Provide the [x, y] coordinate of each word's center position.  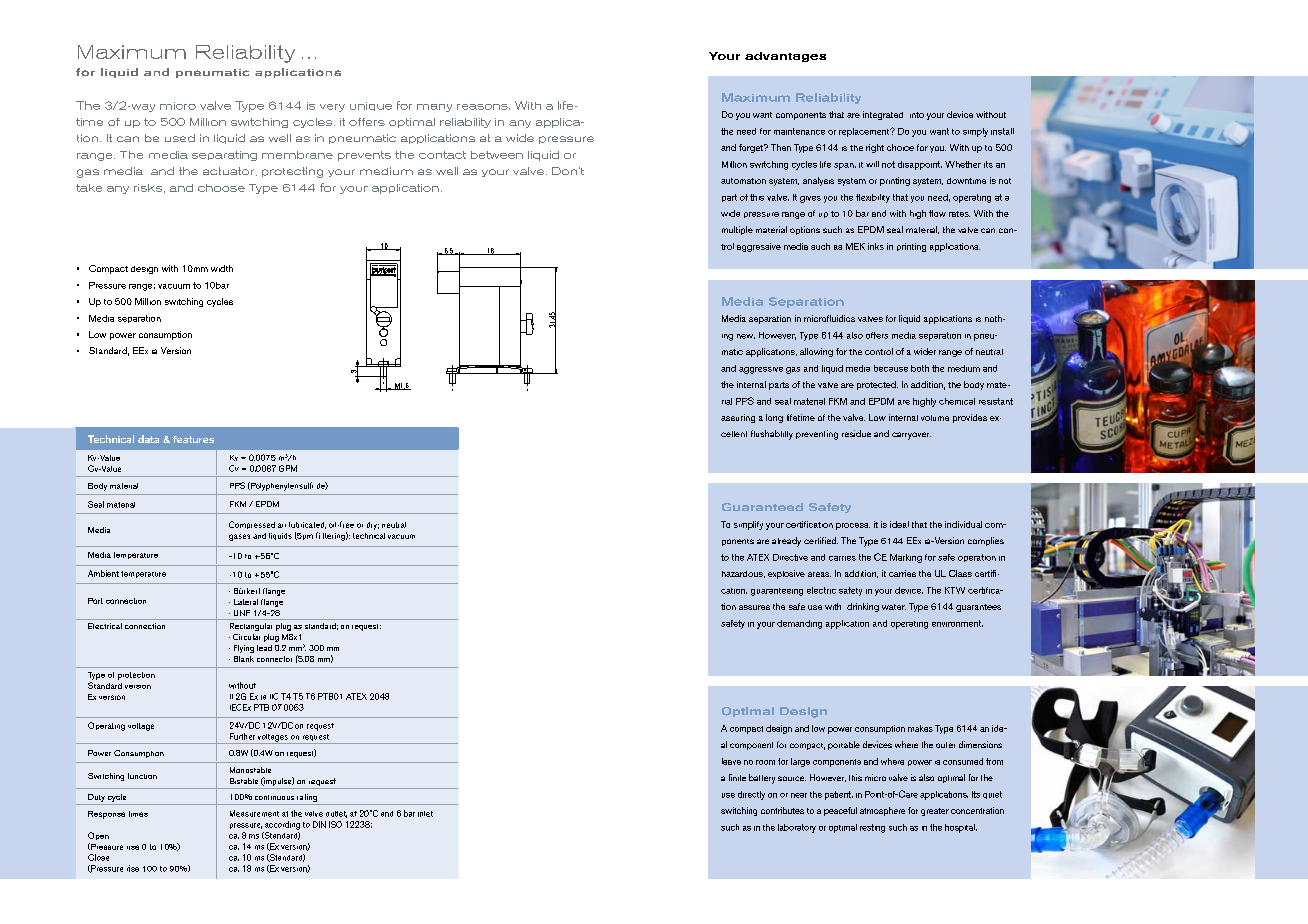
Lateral [246, 602]
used [180, 138]
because [891, 368]
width [222, 268]
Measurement [254, 813]
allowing [816, 352]
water [894, 607]
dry [373, 526]
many [434, 108]
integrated [883, 115]
